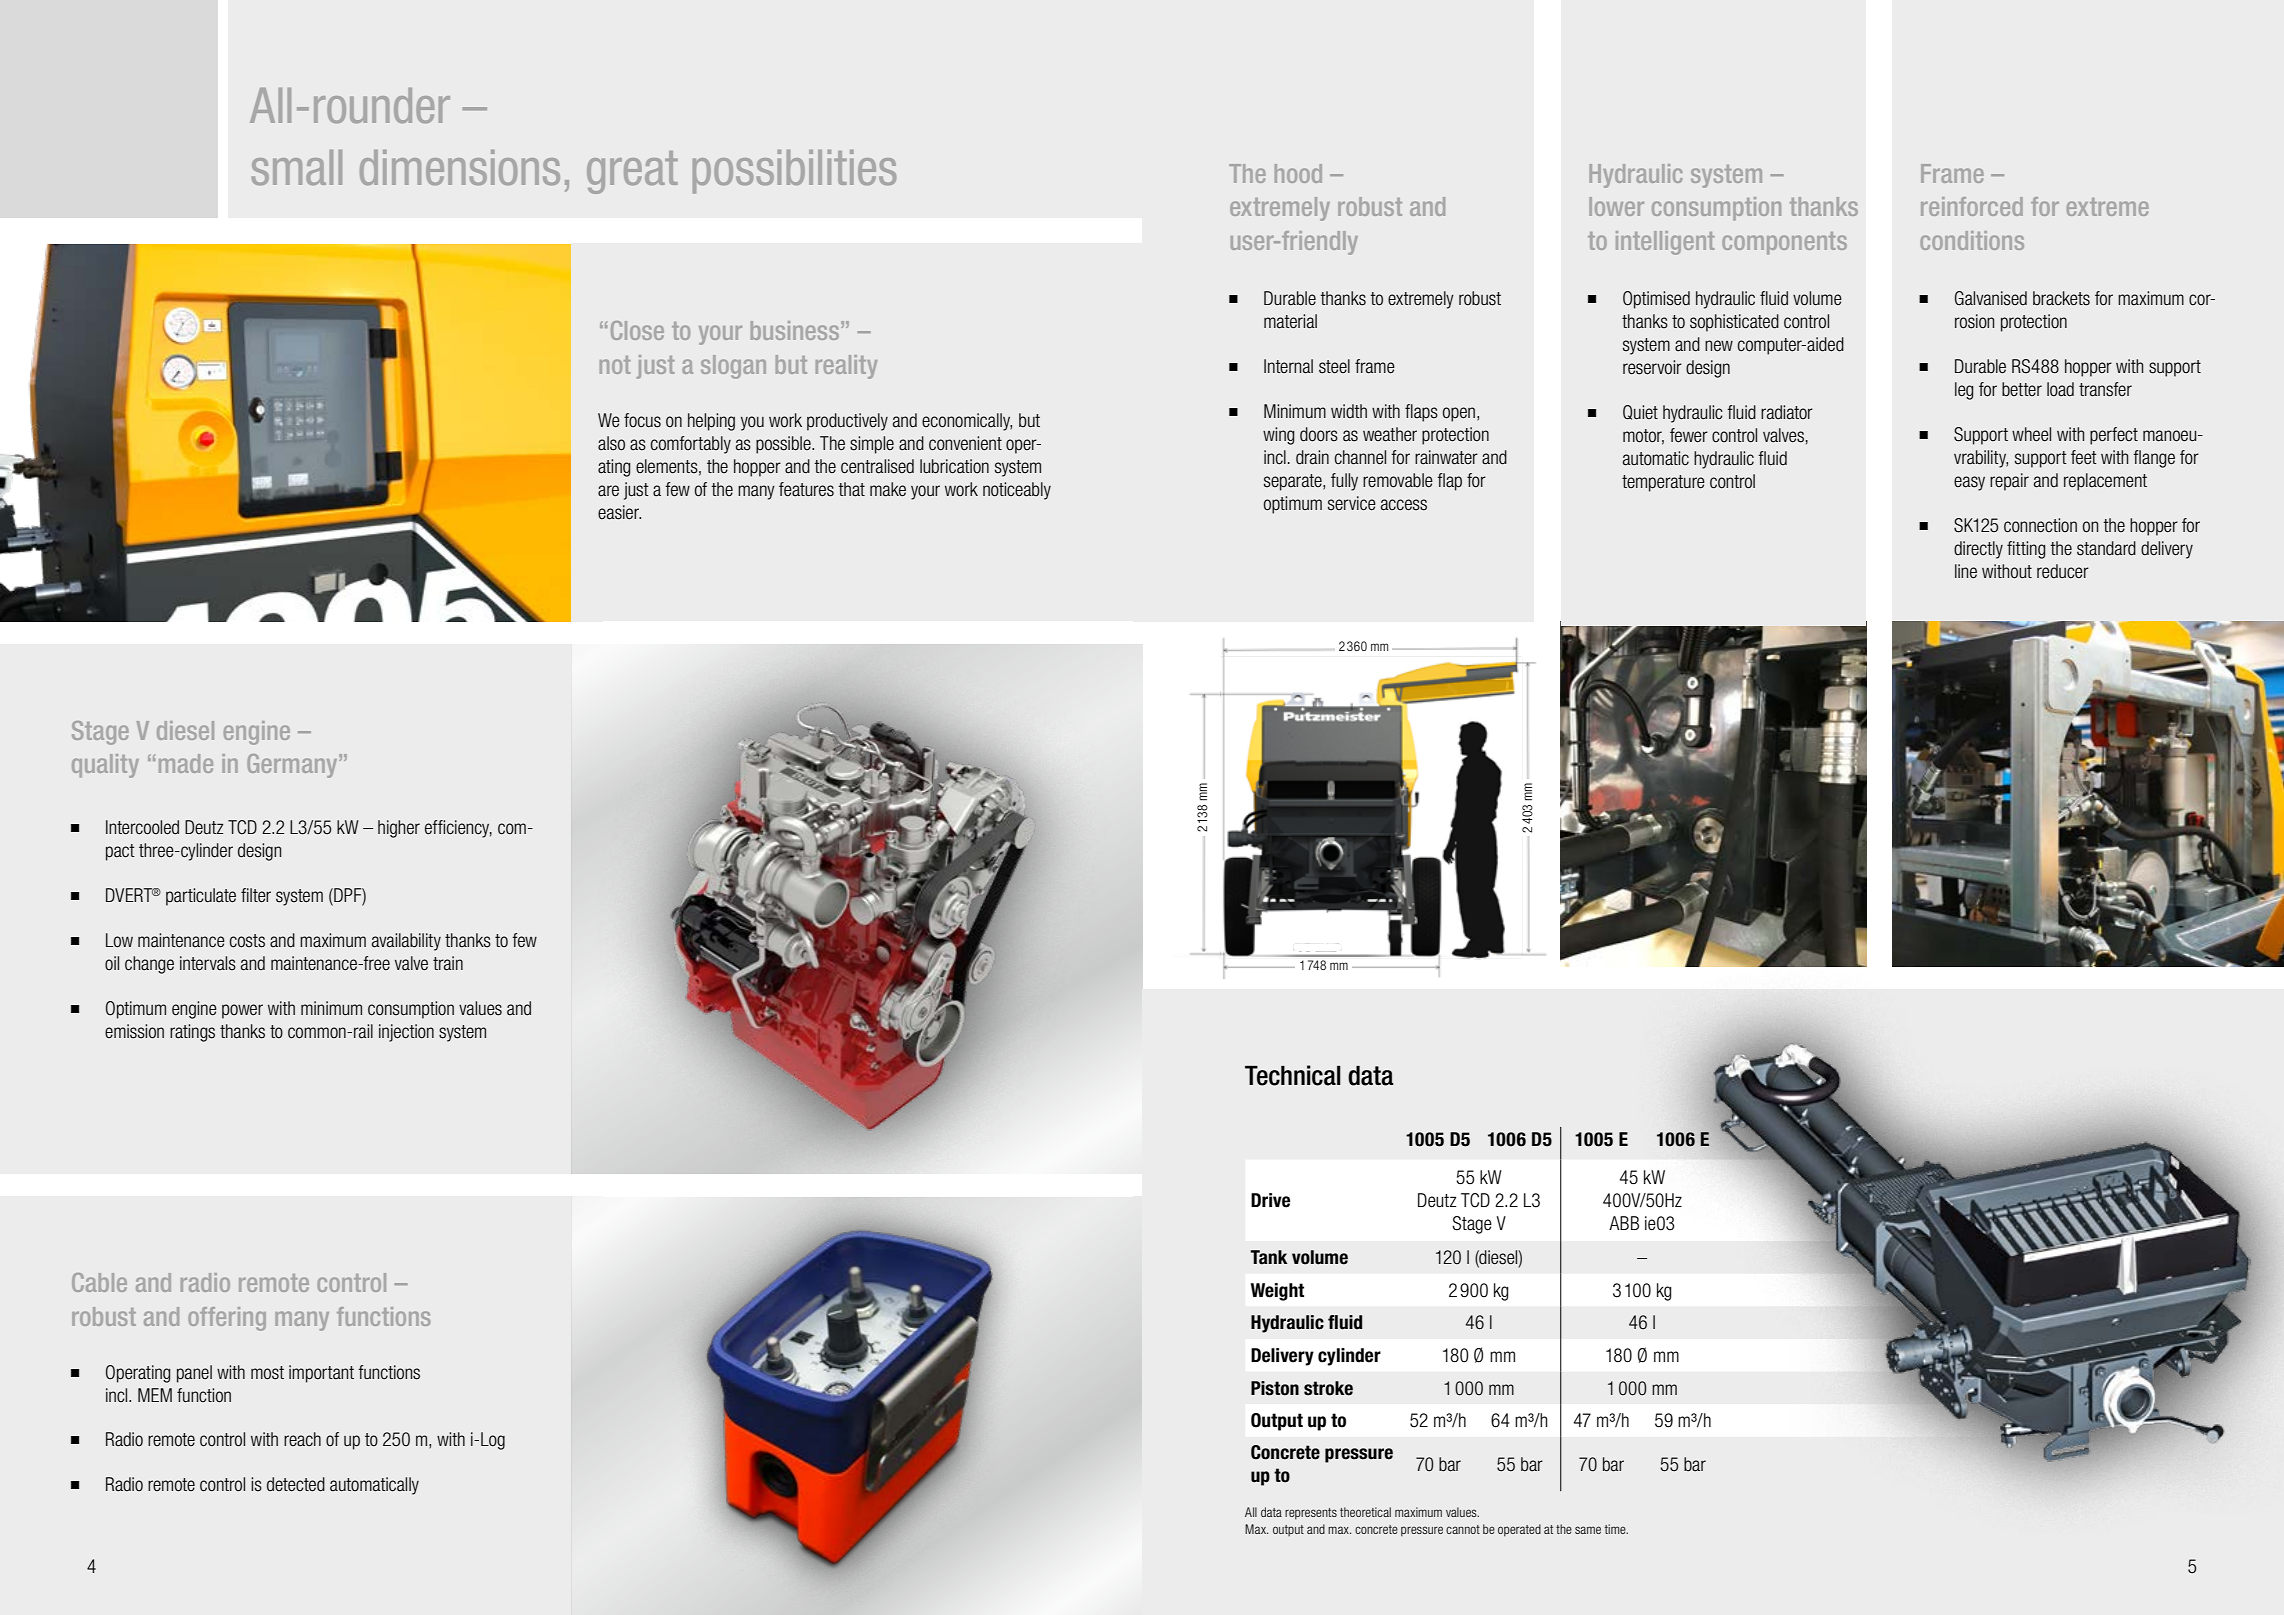 This image has height=1615, width=2284. I want to click on line, so click(1966, 571).
